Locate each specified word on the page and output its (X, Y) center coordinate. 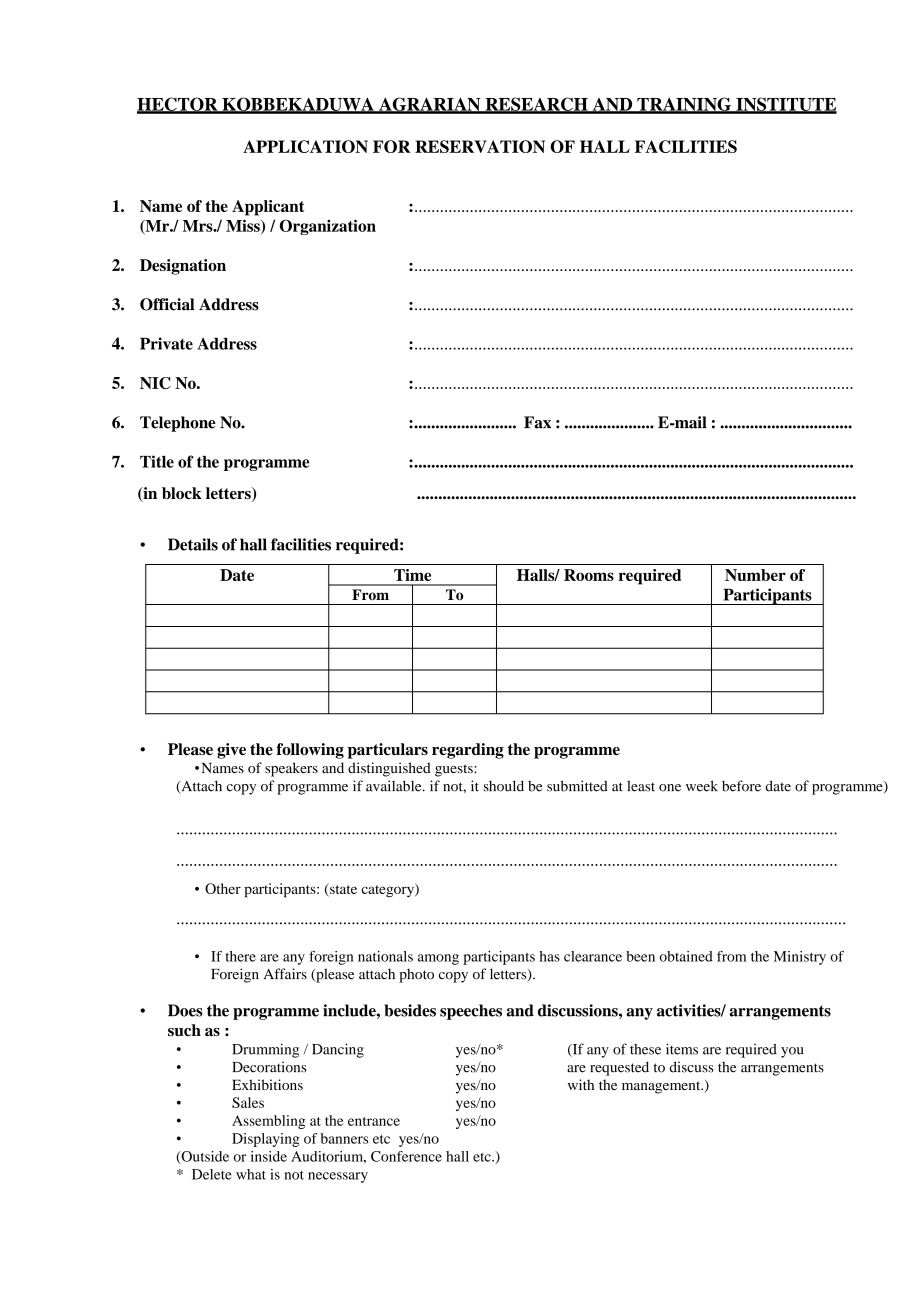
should (504, 786)
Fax (537, 422)
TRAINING (684, 105)
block (182, 493)
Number (755, 575)
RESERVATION (480, 146)
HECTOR (178, 105)
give (231, 751)
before (741, 786)
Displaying (266, 1140)
